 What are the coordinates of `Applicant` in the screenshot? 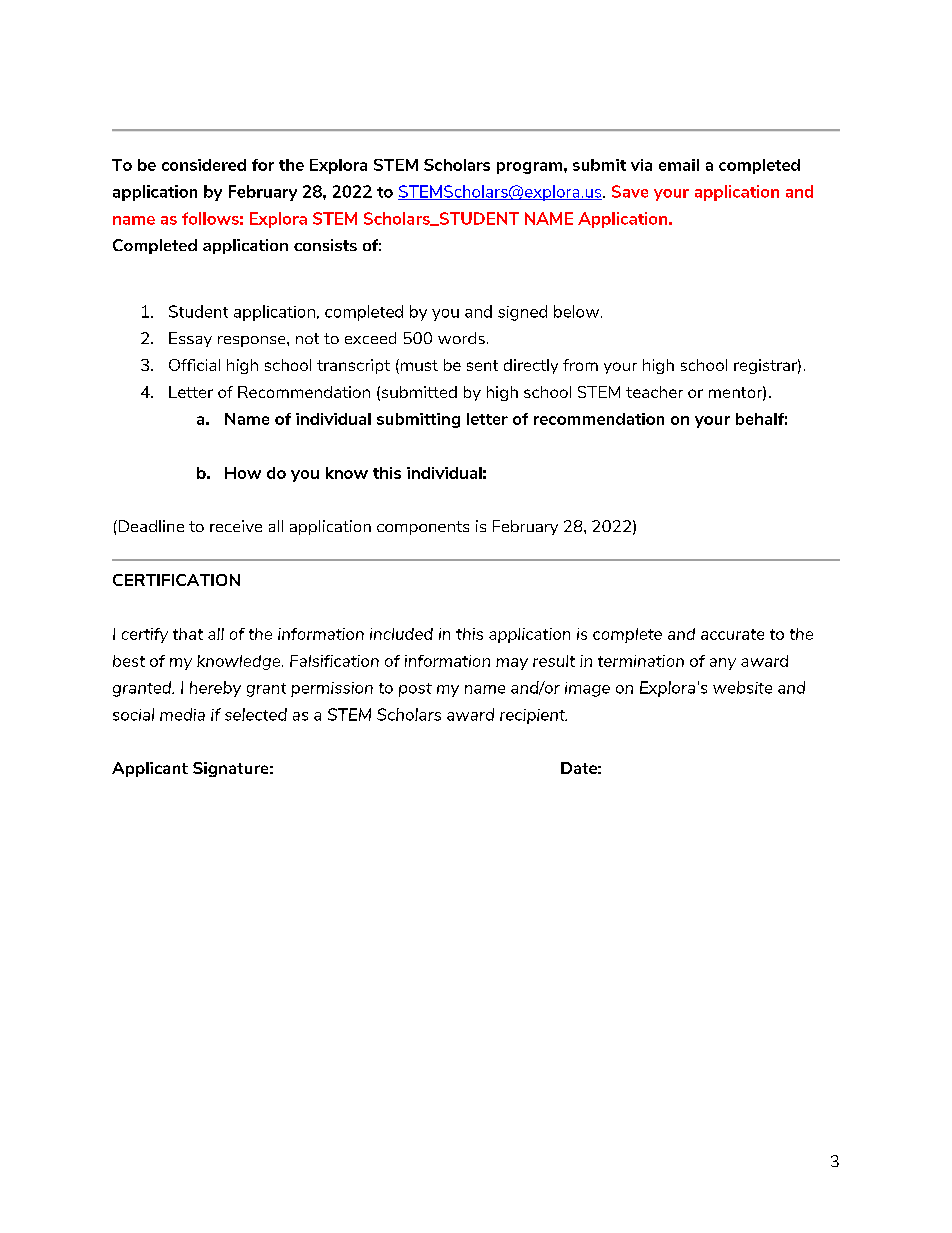 It's located at (150, 769).
